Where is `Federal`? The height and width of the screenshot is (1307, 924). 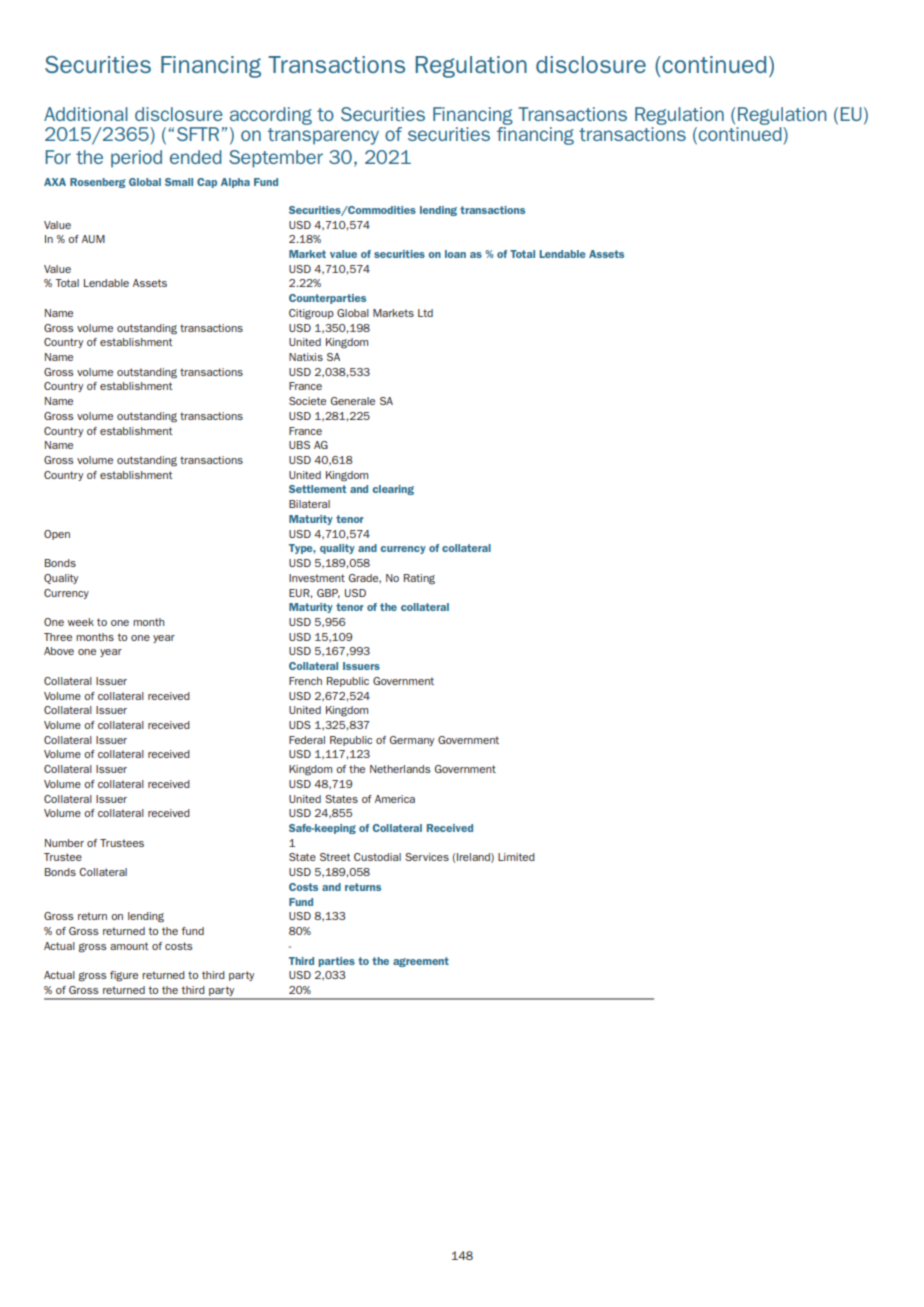
Federal is located at coordinates (307, 740).
